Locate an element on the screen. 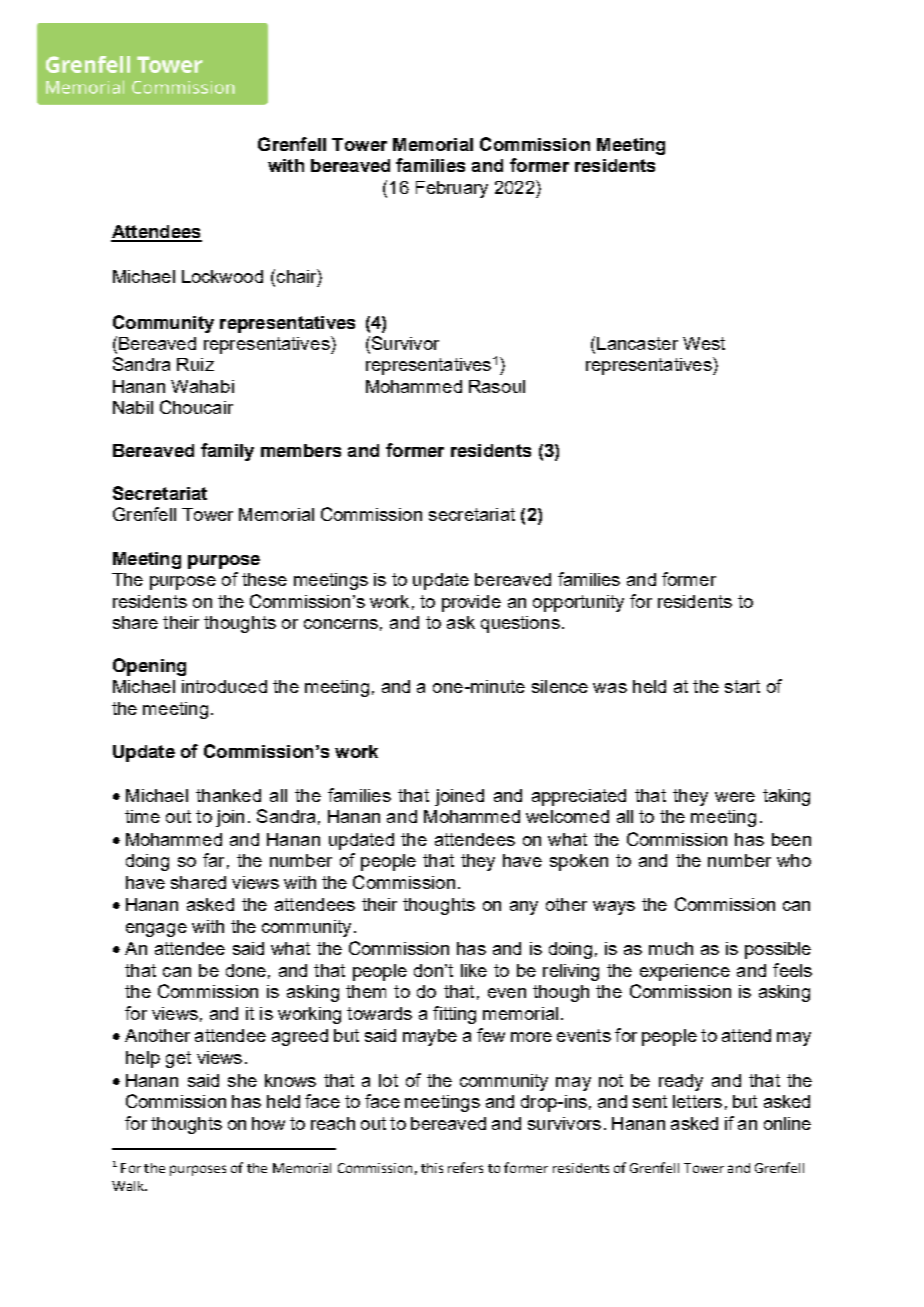  provide is located at coordinates (471, 603).
